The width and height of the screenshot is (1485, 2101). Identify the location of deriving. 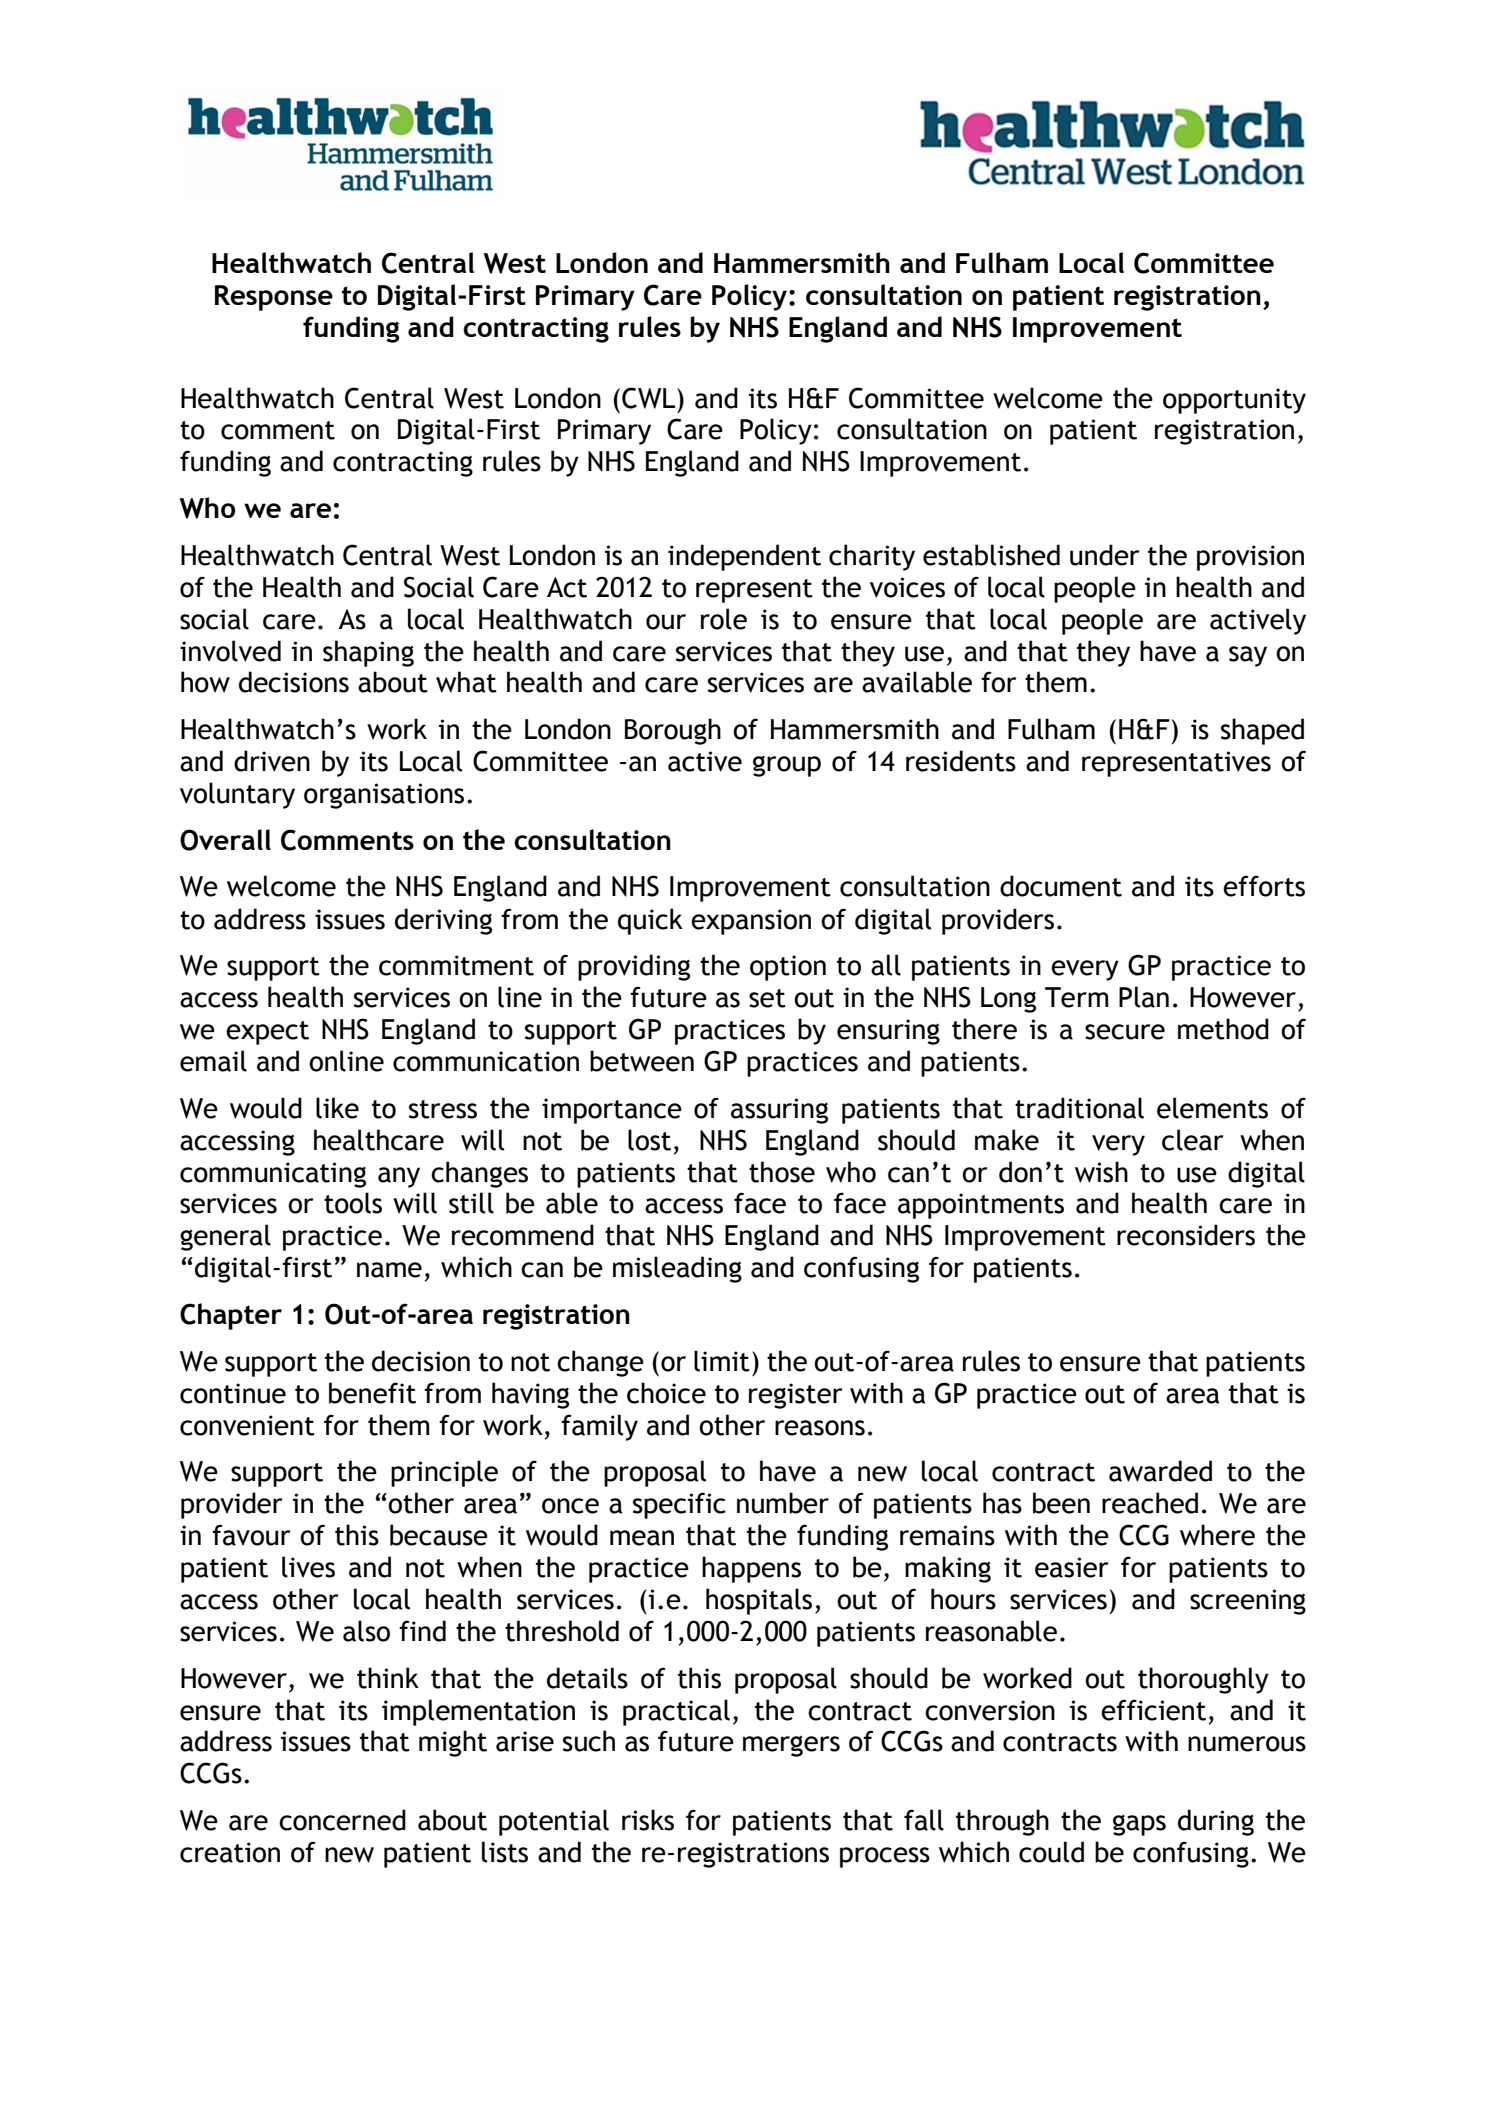
(443, 921).
